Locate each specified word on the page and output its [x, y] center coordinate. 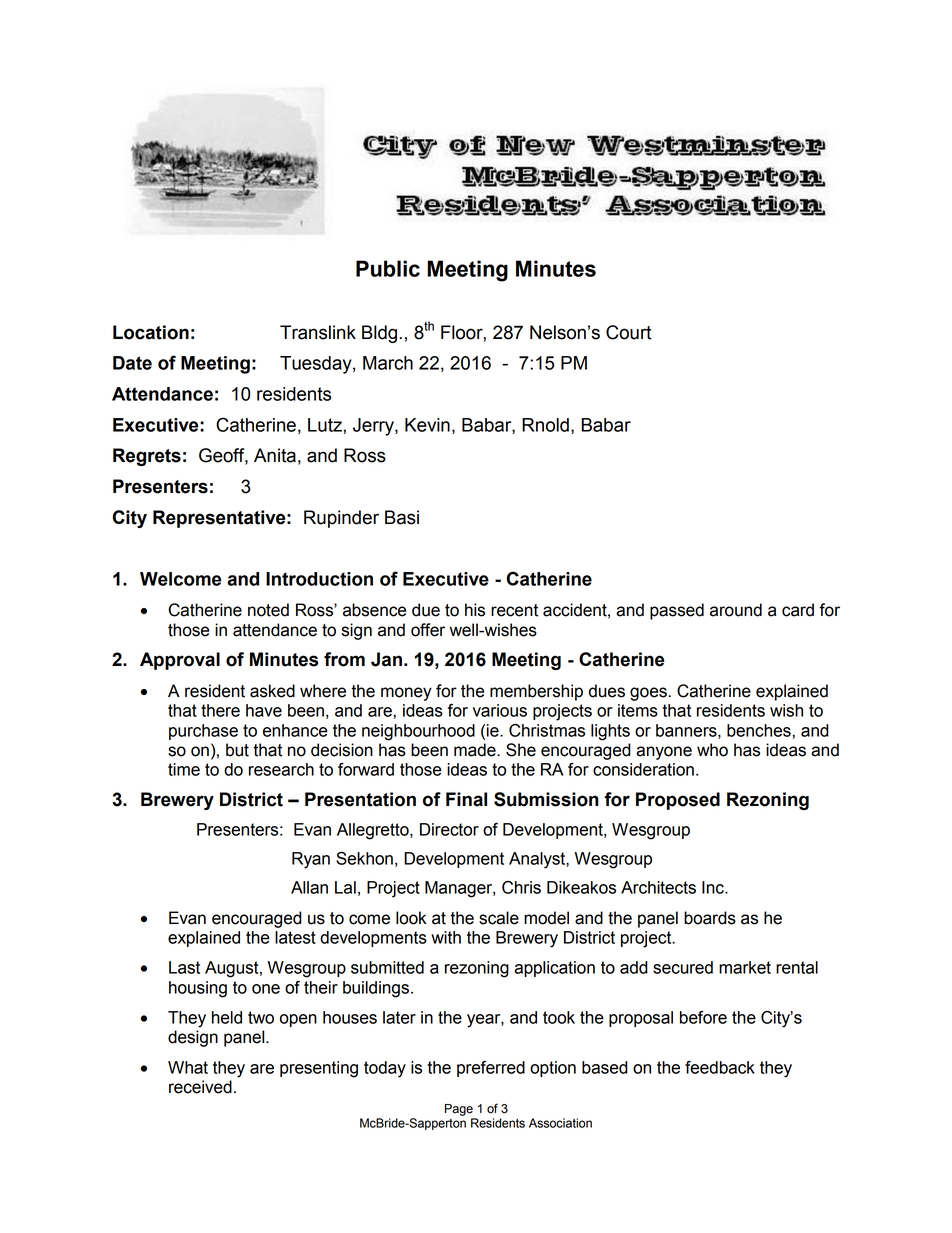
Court [628, 332]
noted [268, 610]
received [200, 1087]
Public [388, 268]
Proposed [678, 801]
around [736, 610]
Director [449, 829]
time [184, 769]
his [475, 610]
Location [151, 332]
